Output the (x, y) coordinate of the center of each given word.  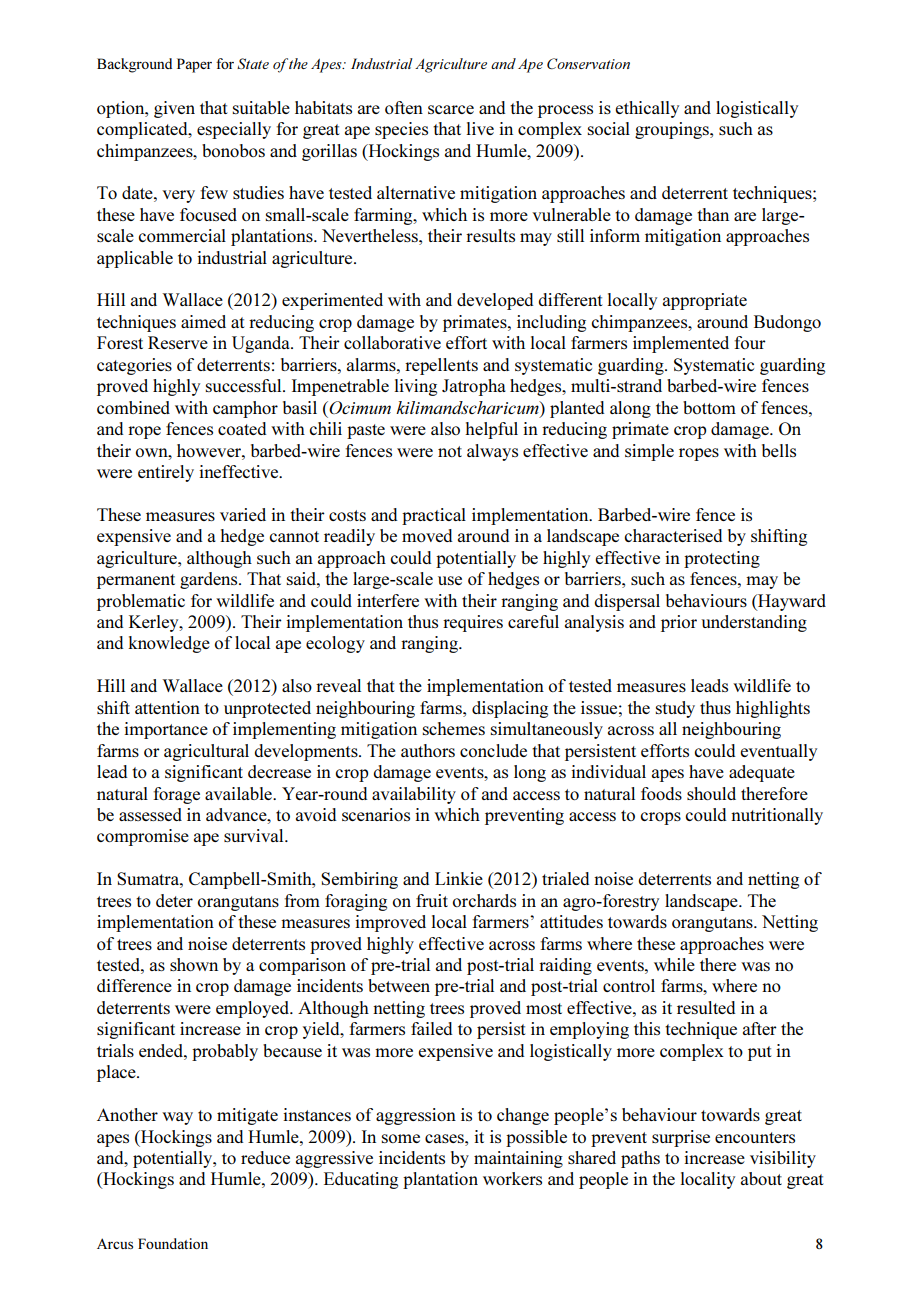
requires (473, 623)
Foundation (173, 1243)
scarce (451, 109)
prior (679, 623)
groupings (673, 130)
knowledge (169, 644)
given (174, 109)
